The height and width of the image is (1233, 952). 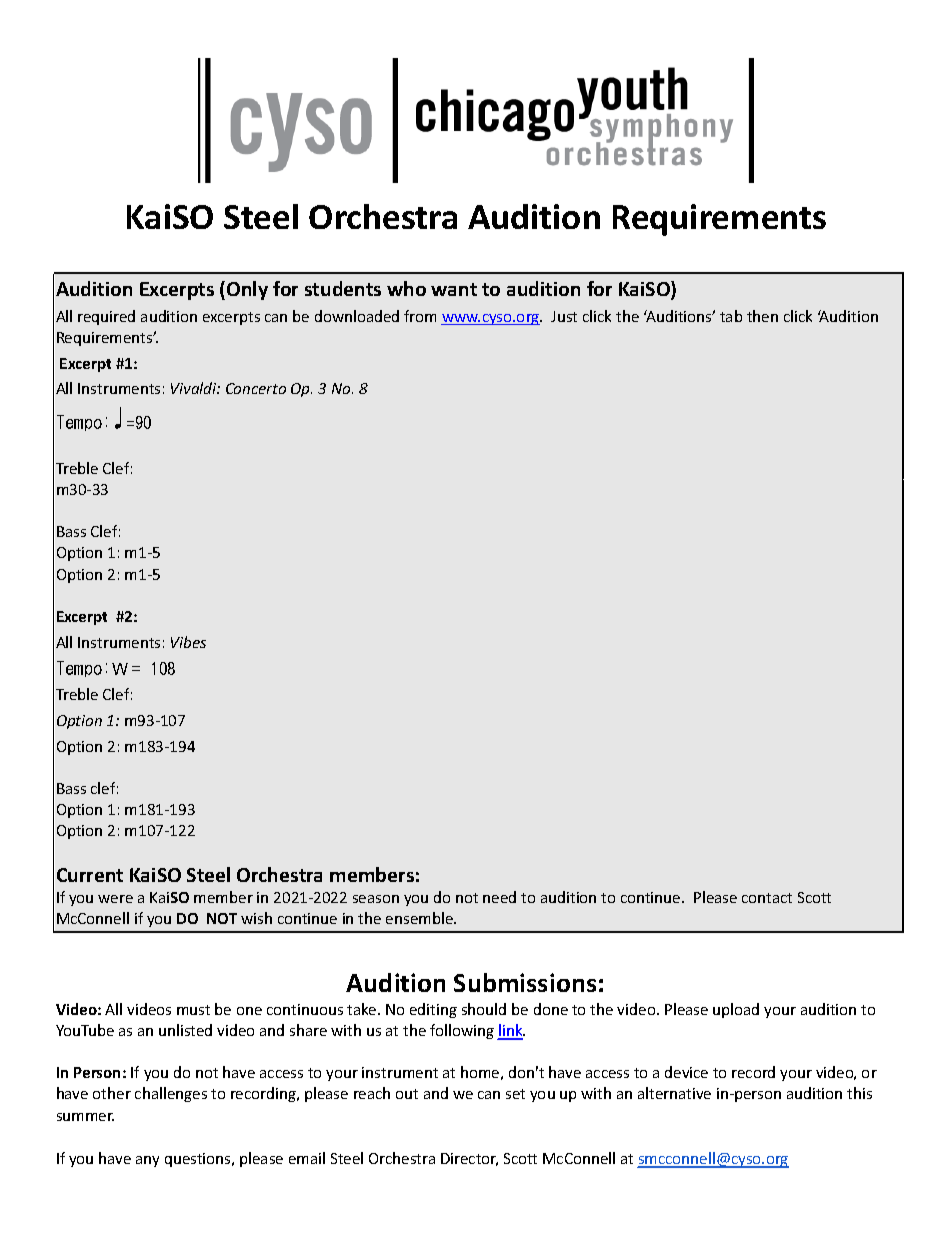 I want to click on Vibes, so click(x=188, y=642).
